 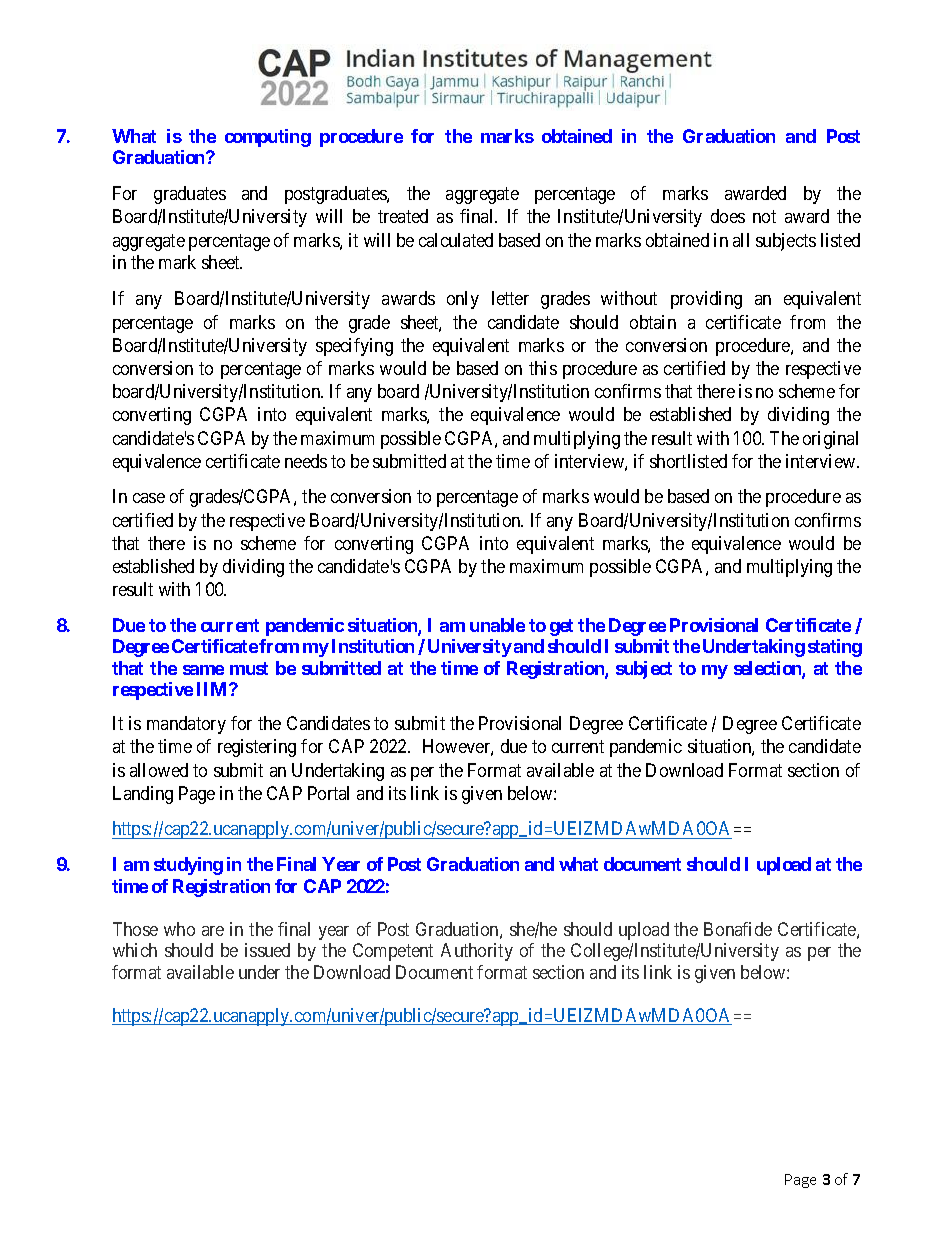 What do you see at coordinates (835, 648) in the screenshot?
I see `stating` at bounding box center [835, 648].
